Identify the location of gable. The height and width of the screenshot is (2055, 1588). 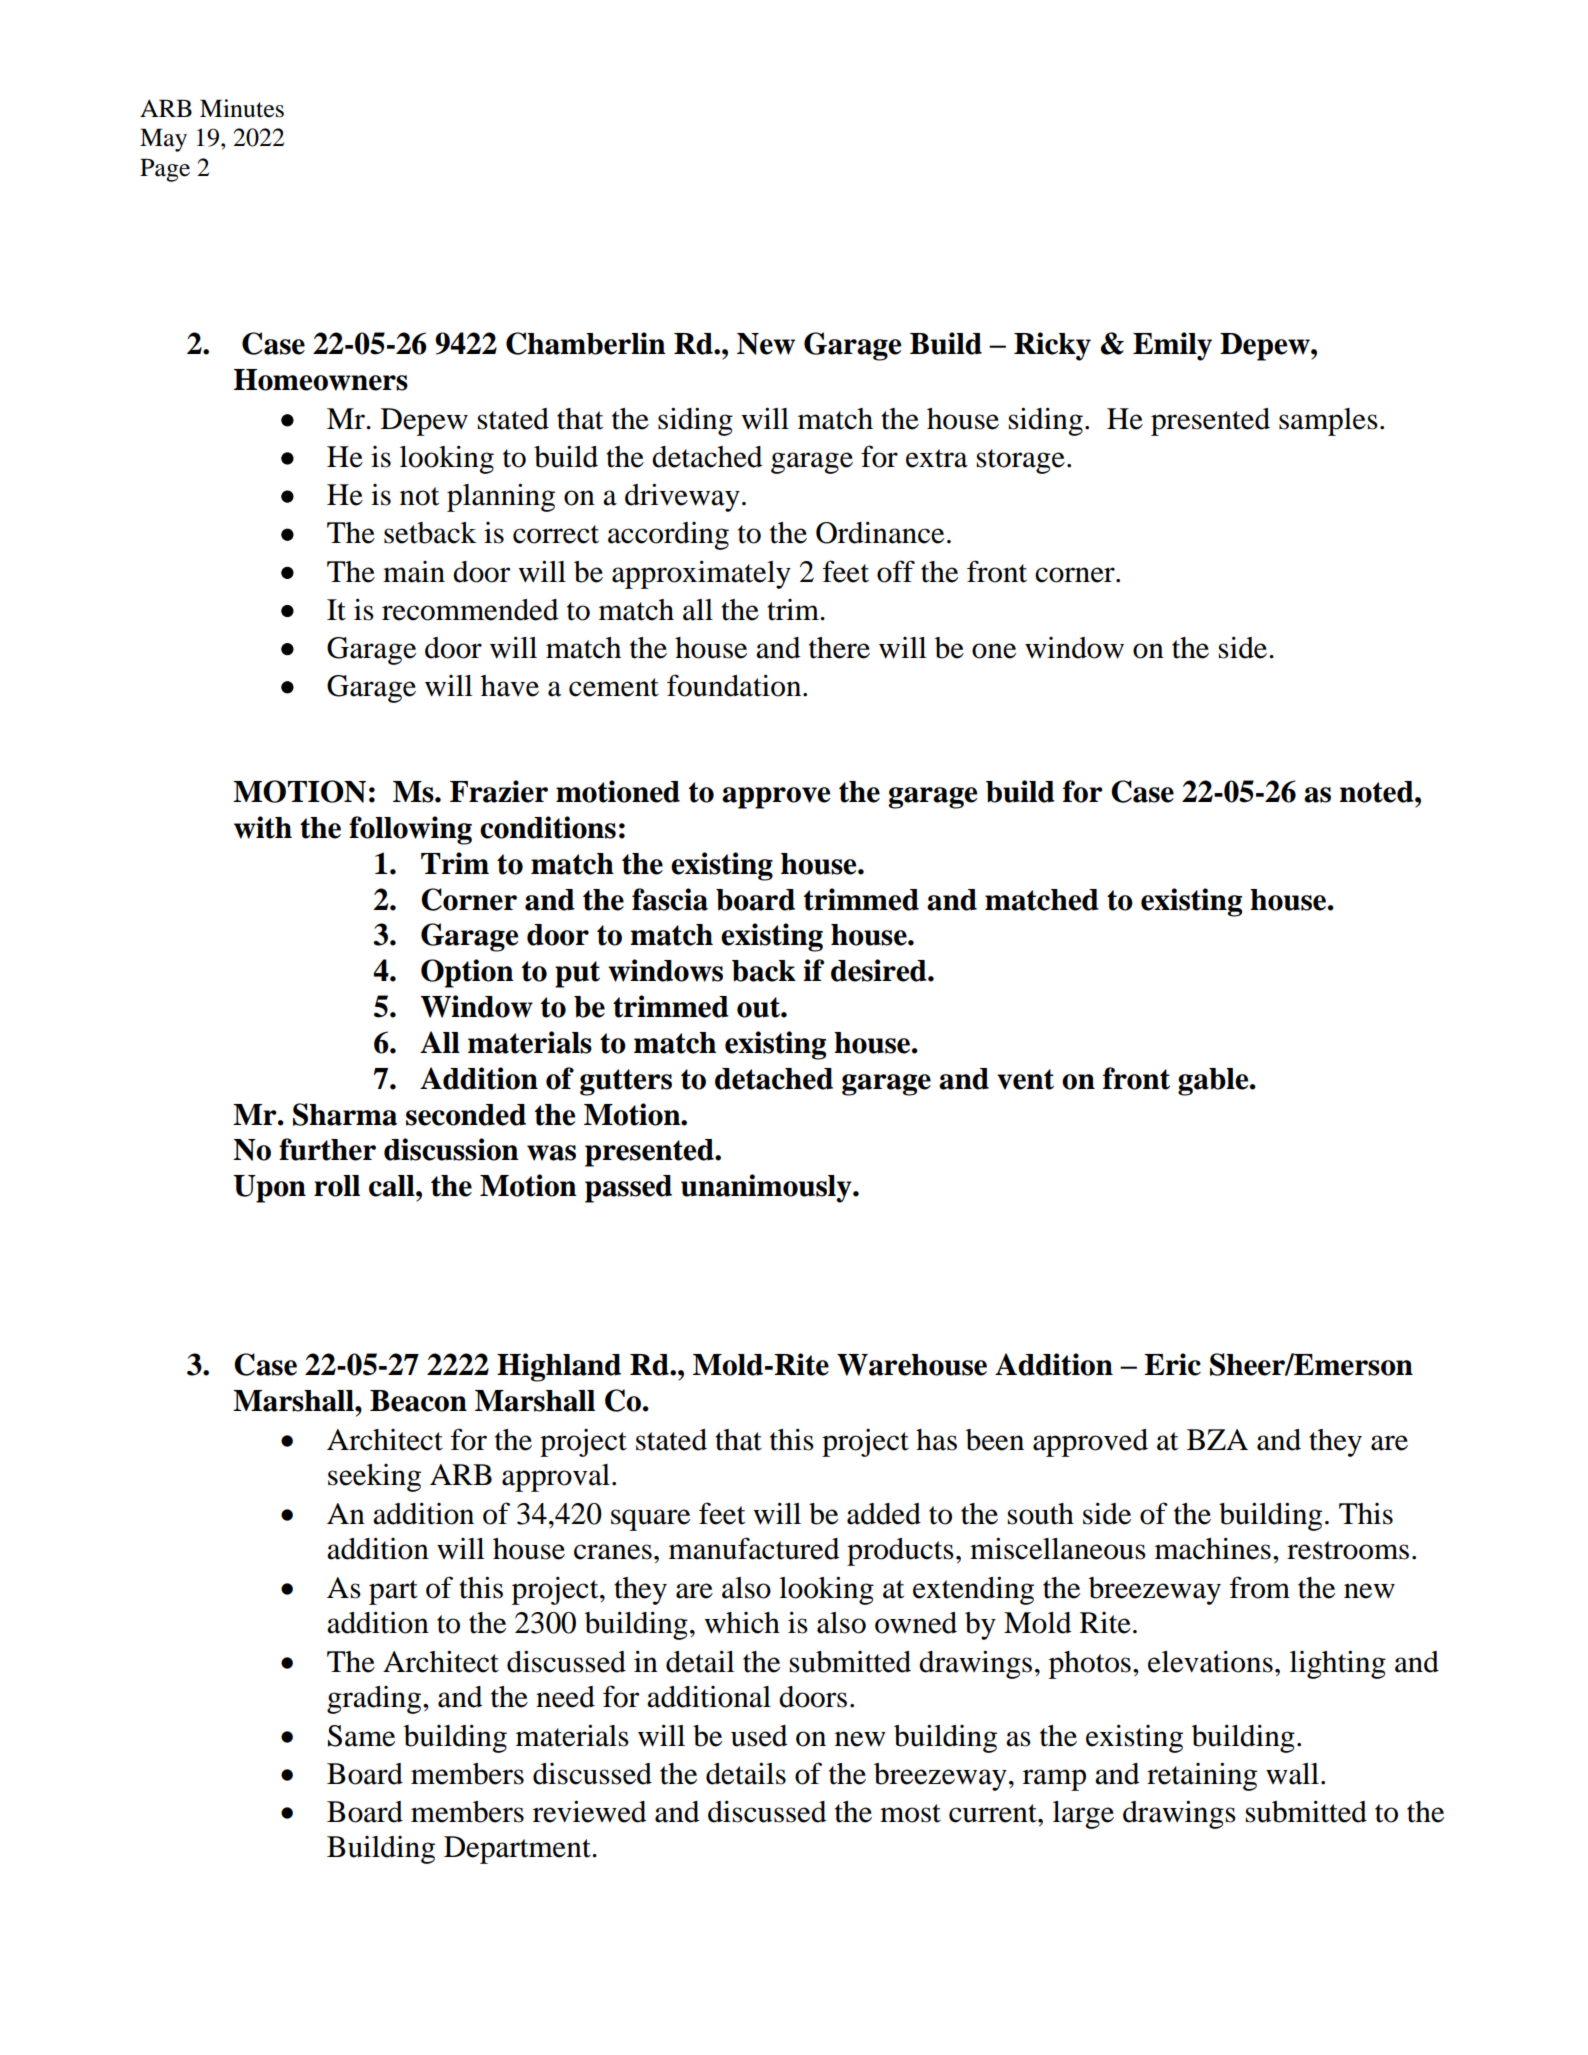
(1214, 1082).
